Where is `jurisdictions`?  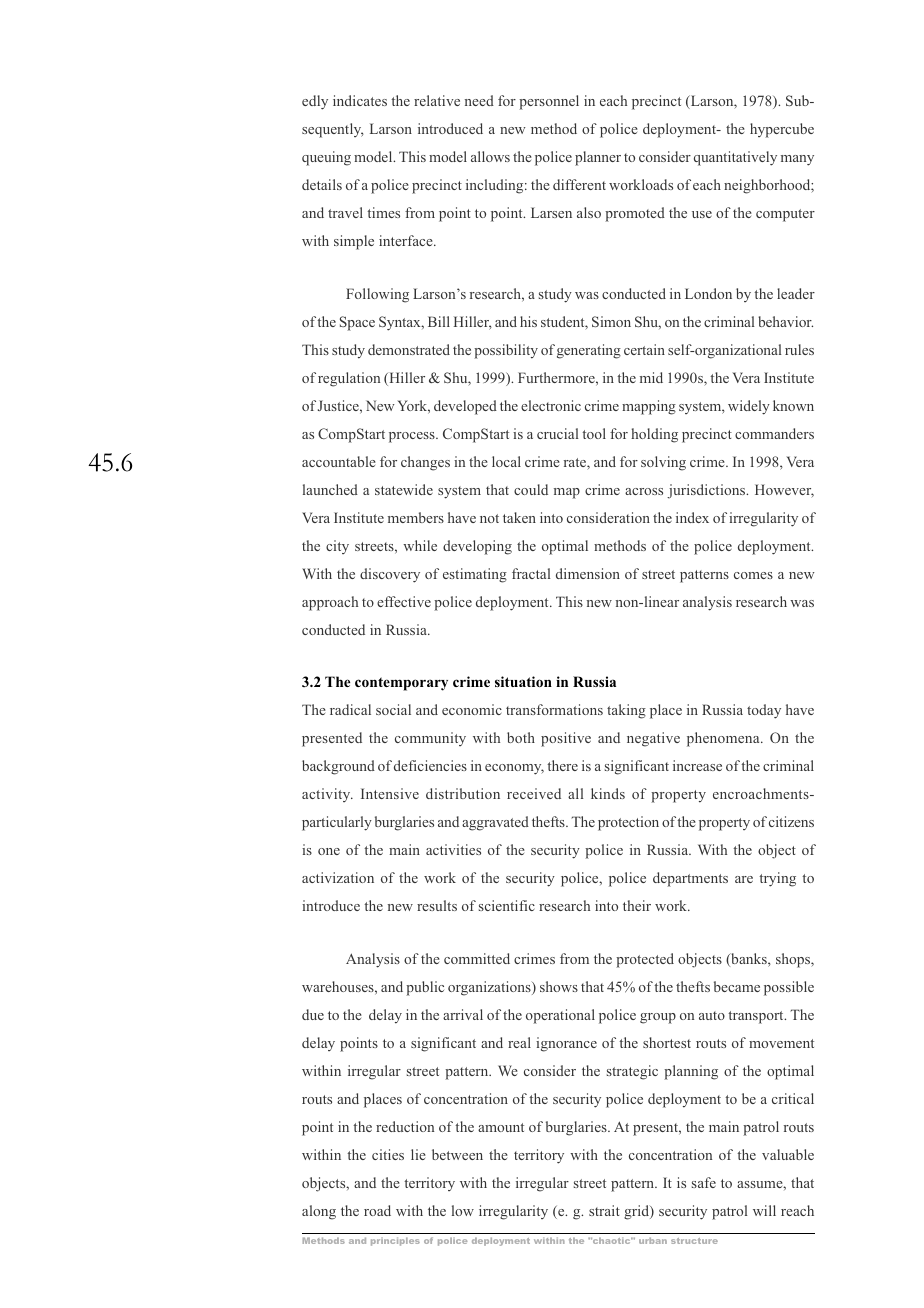 jurisdictions is located at coordinates (707, 491).
